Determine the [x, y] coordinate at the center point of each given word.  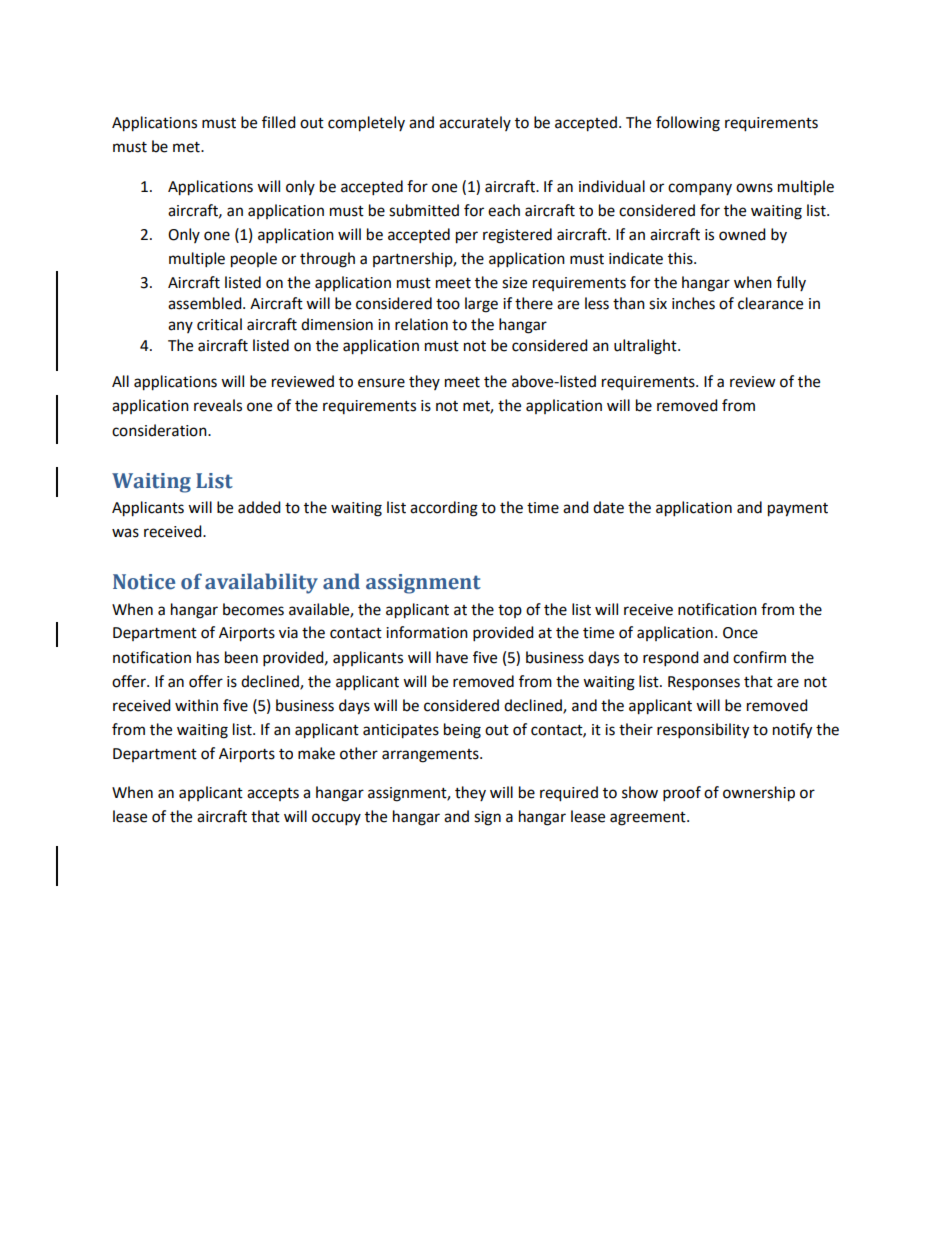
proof [682, 794]
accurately [475, 123]
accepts [273, 794]
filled [279, 122]
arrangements [431, 756]
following [688, 124]
